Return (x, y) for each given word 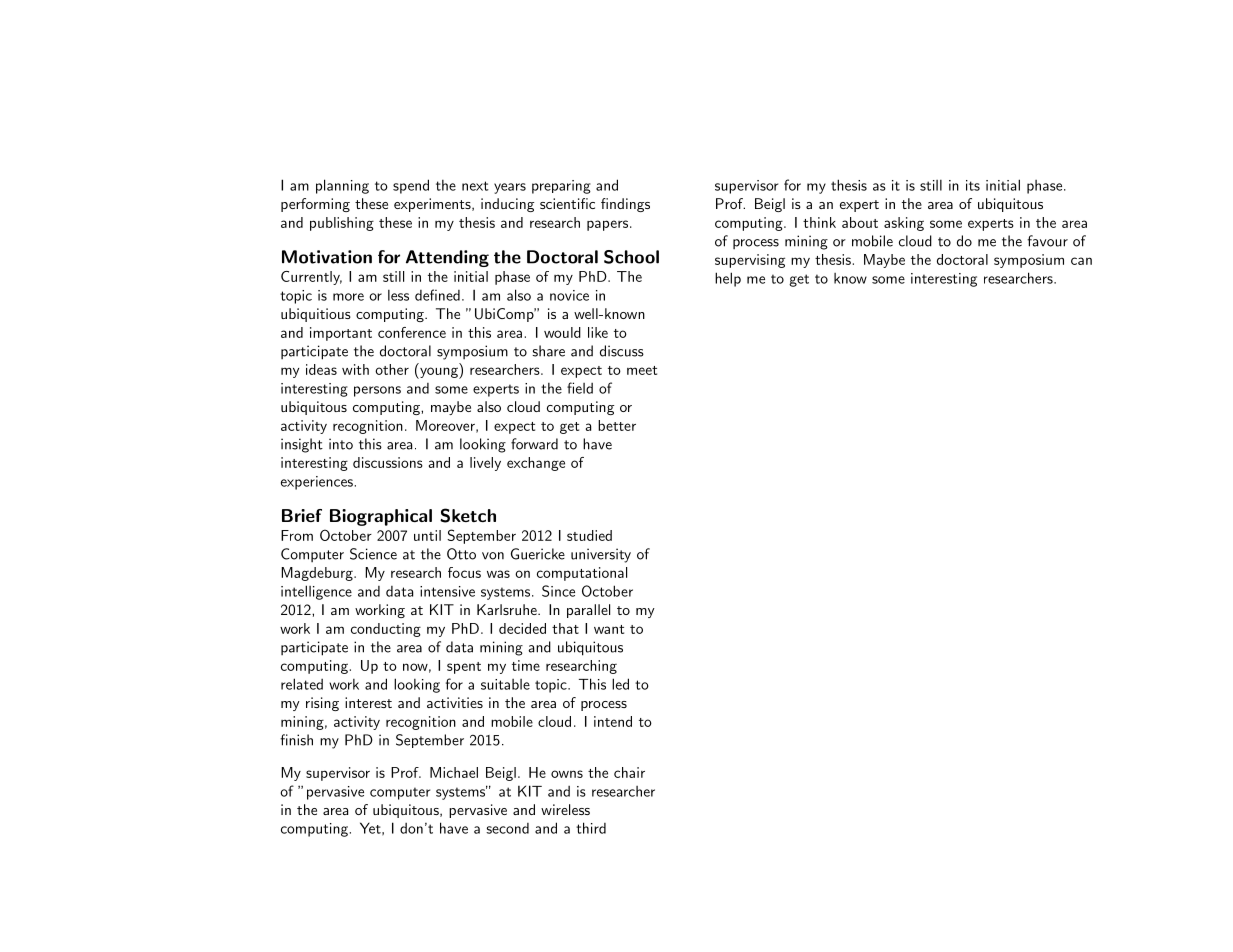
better (617, 425)
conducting (386, 630)
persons (377, 391)
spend (411, 186)
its (973, 185)
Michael (454, 772)
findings (625, 205)
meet (642, 370)
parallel (588, 611)
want (609, 629)
